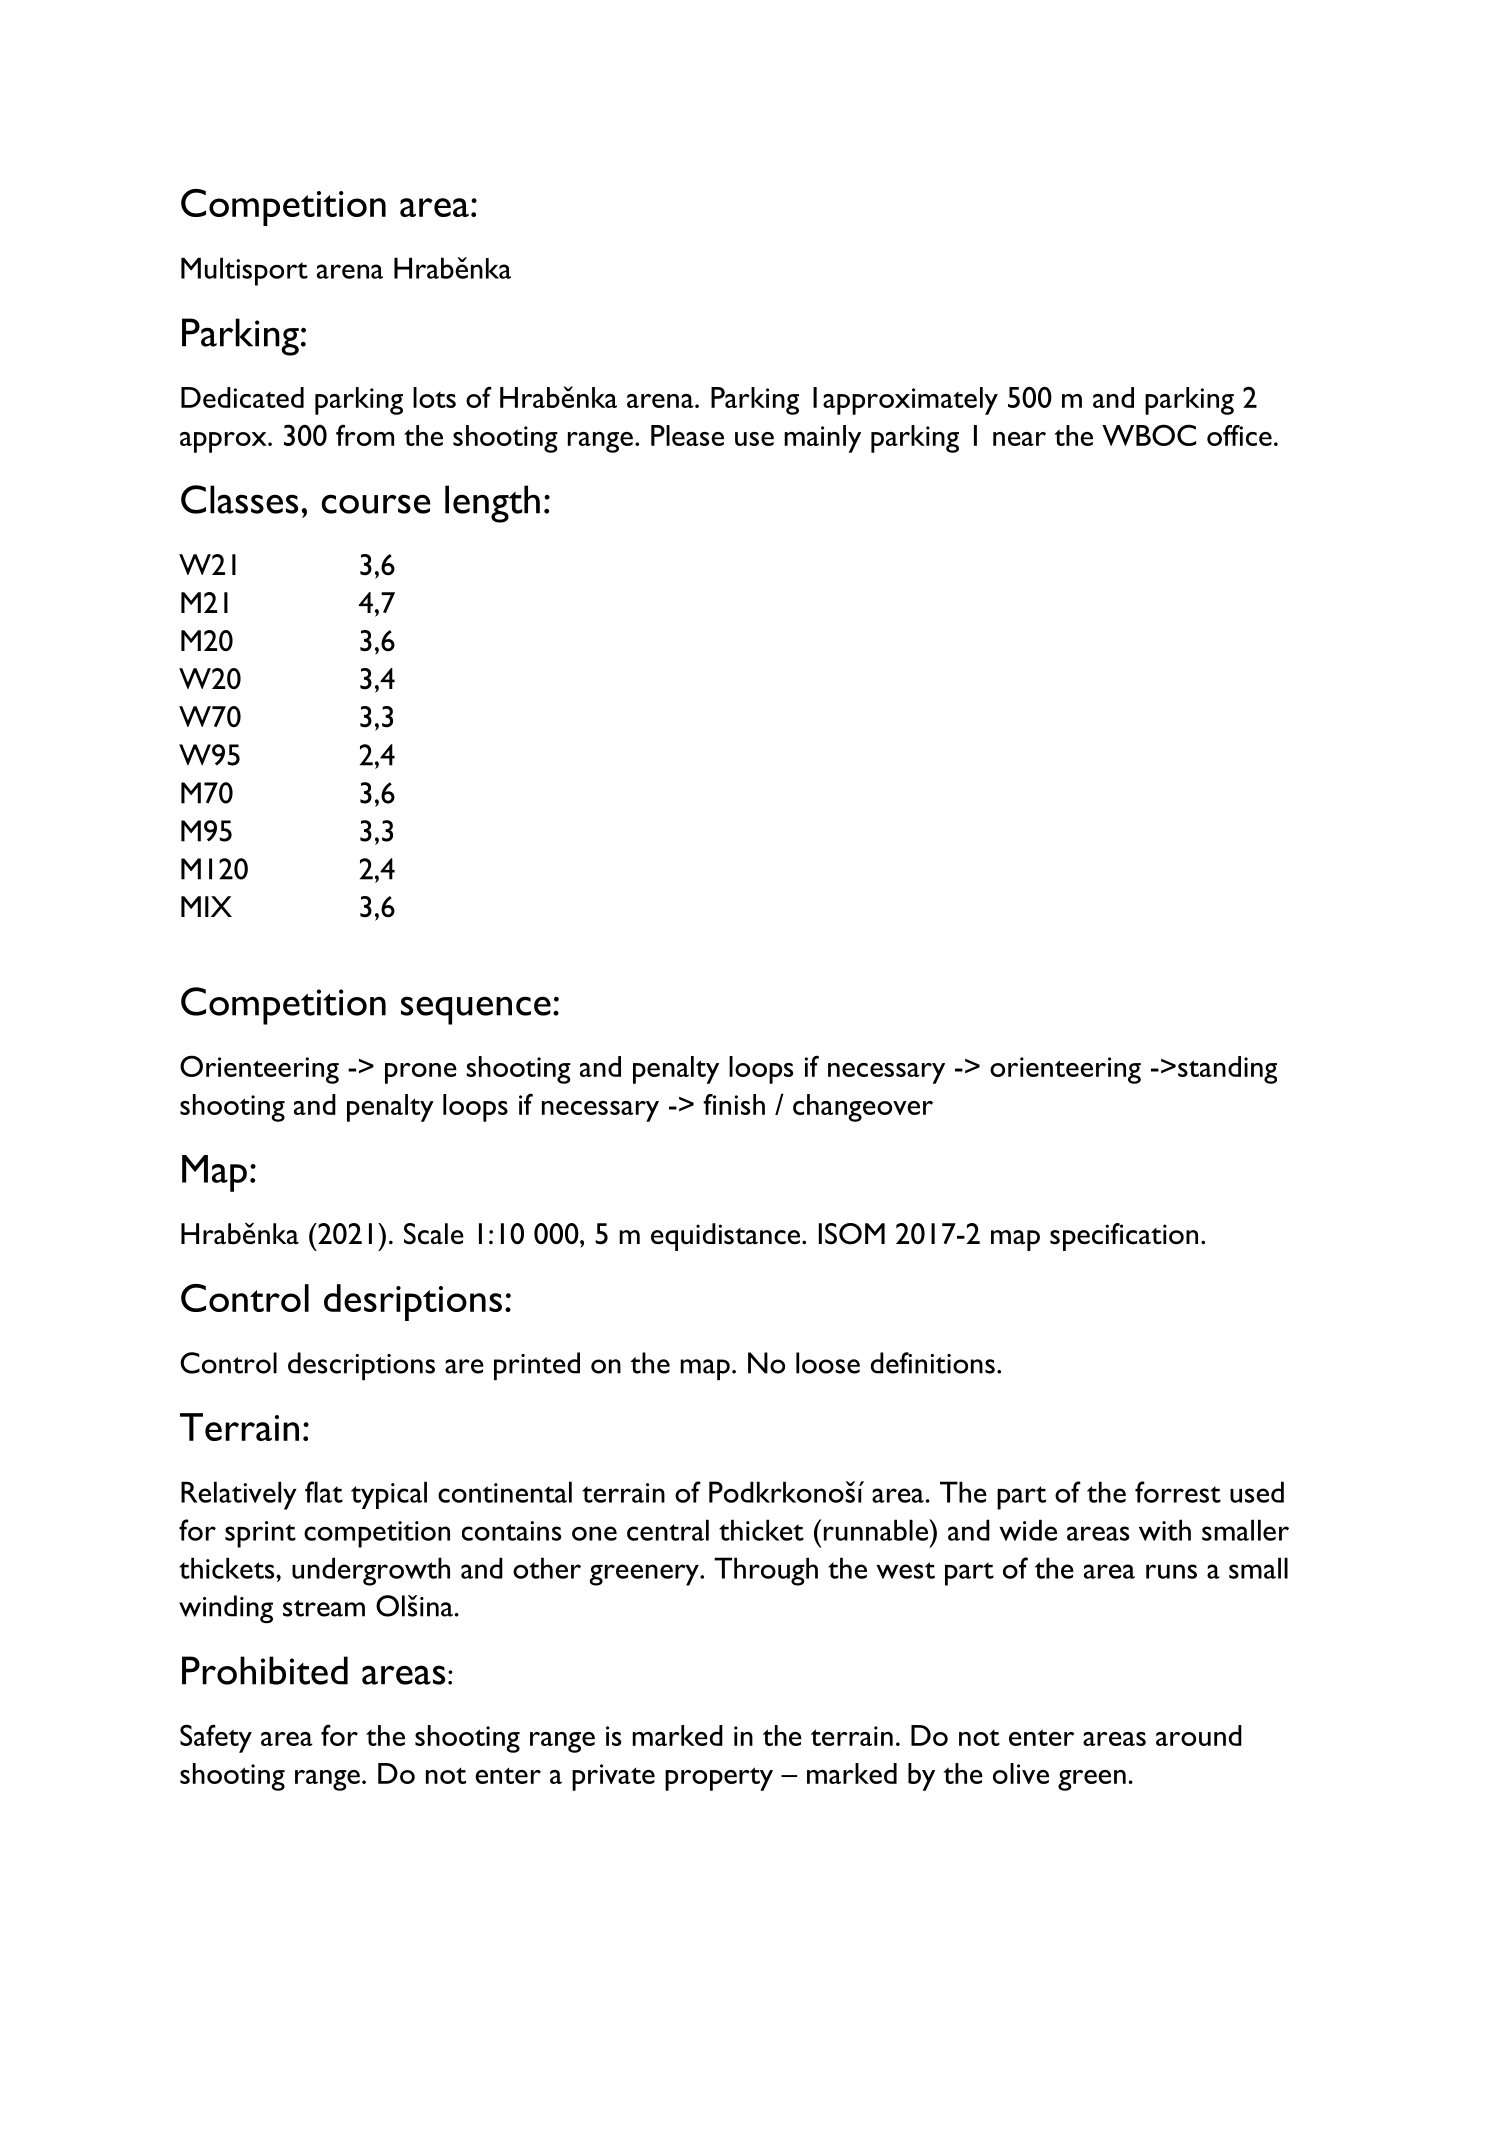 The width and height of the page is (1507, 2131). Describe the element at coordinates (244, 271) in the page. I see `Multisport` at that location.
